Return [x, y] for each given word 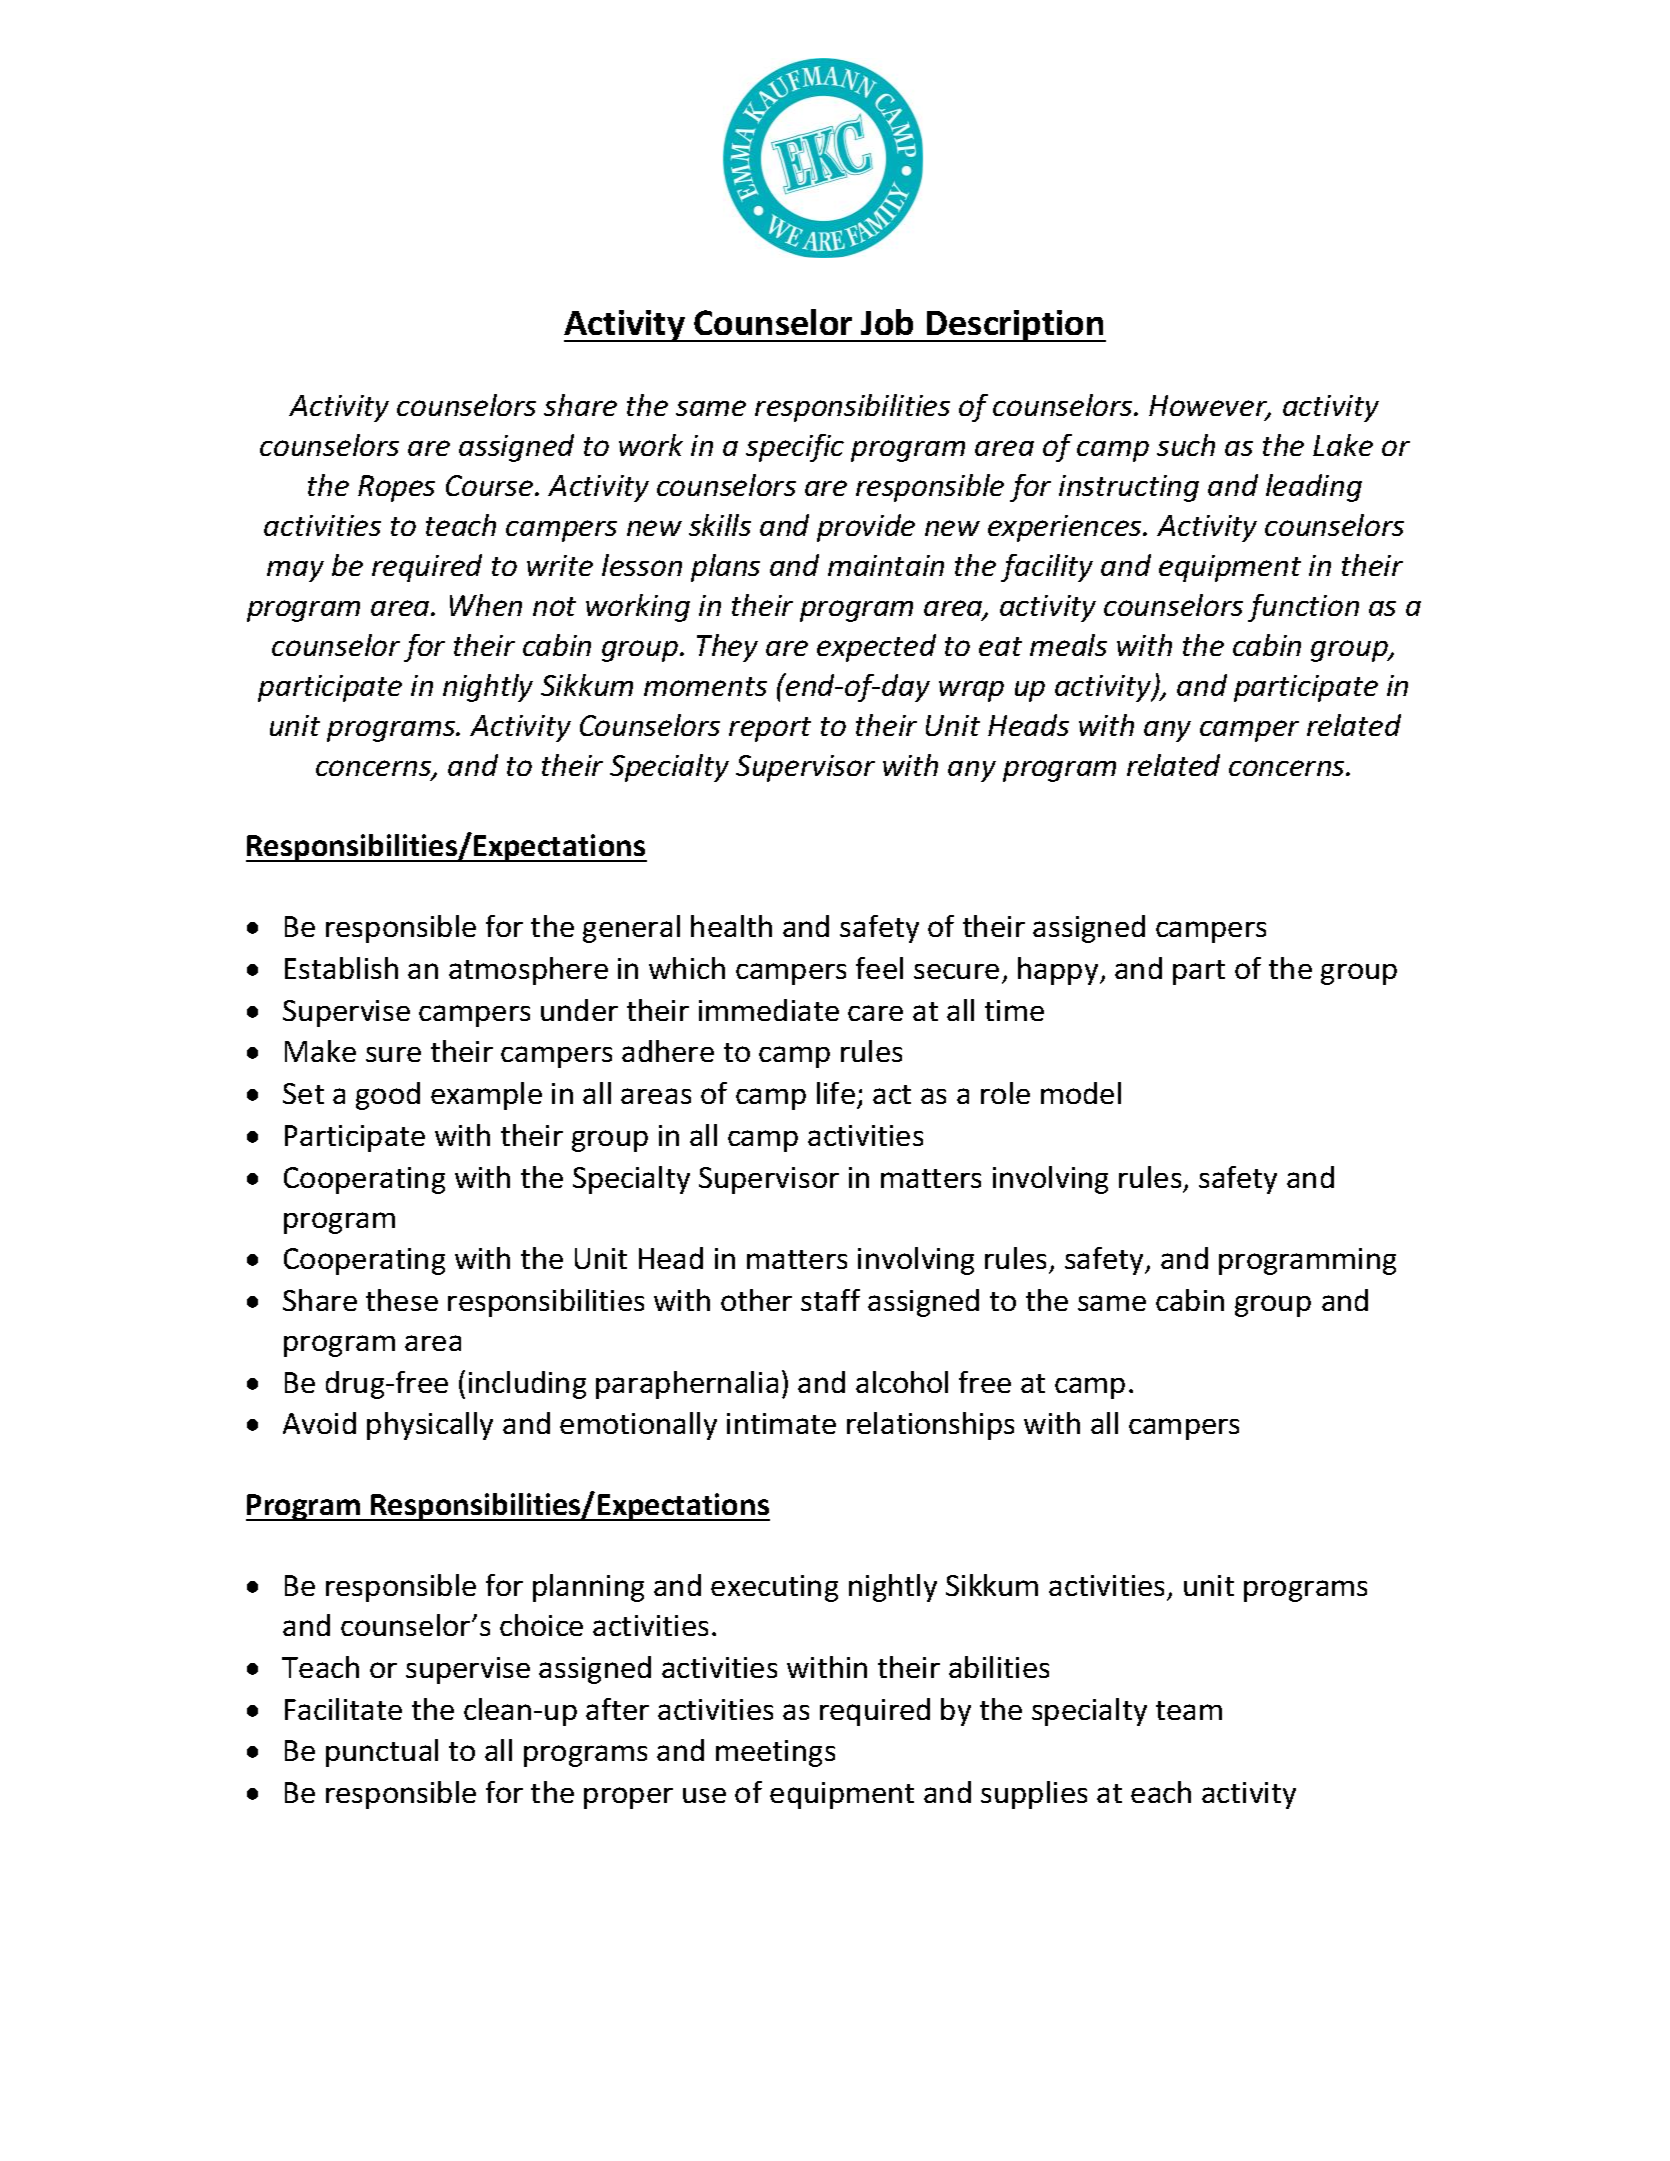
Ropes [396, 488]
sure [393, 1054]
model [1081, 1093]
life [836, 1093]
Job [887, 322]
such [1186, 445]
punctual [382, 1753]
